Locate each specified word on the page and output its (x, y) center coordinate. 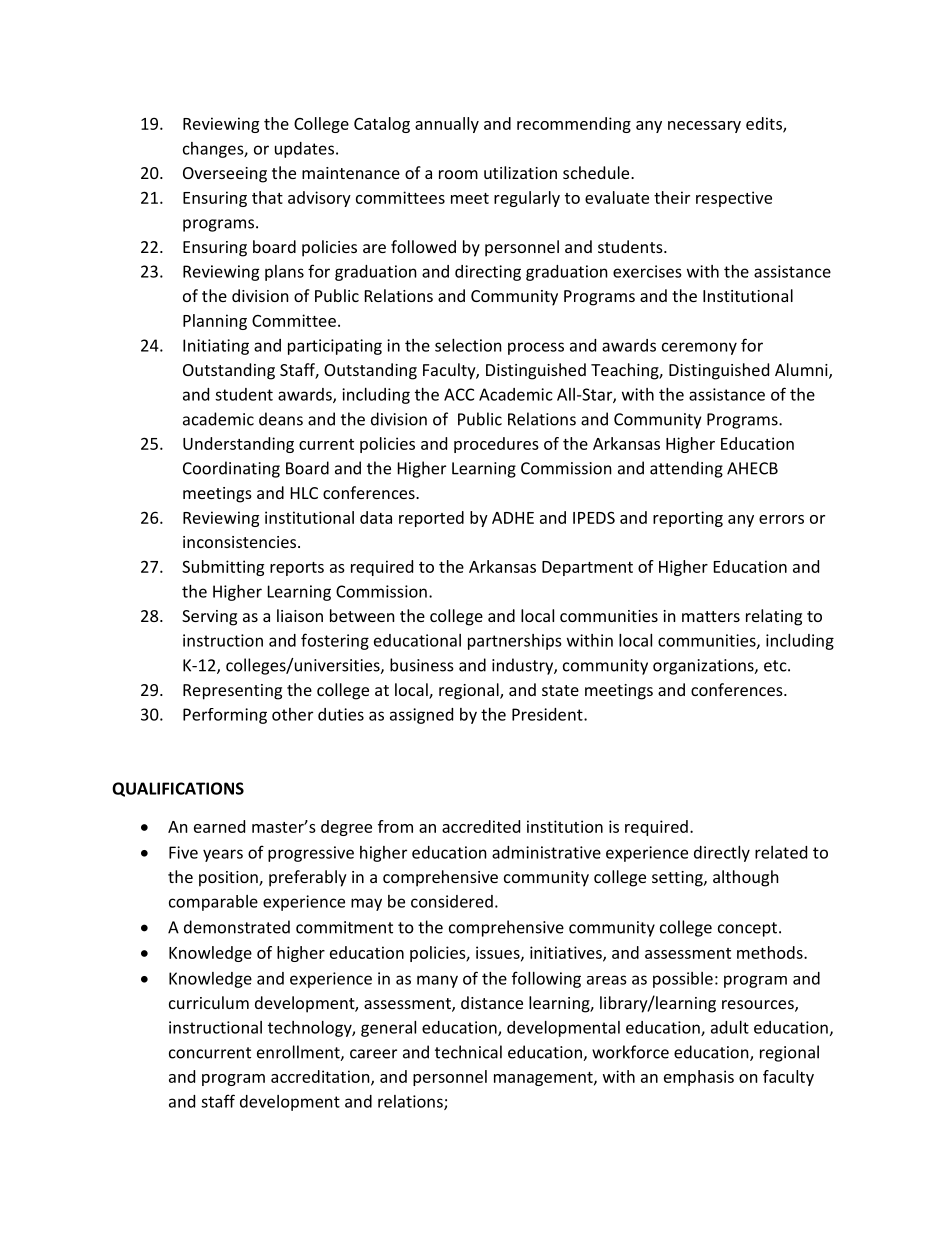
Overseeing (225, 175)
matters (711, 616)
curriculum (209, 1002)
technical (468, 1052)
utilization (520, 172)
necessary (704, 127)
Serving (209, 618)
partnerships (515, 642)
